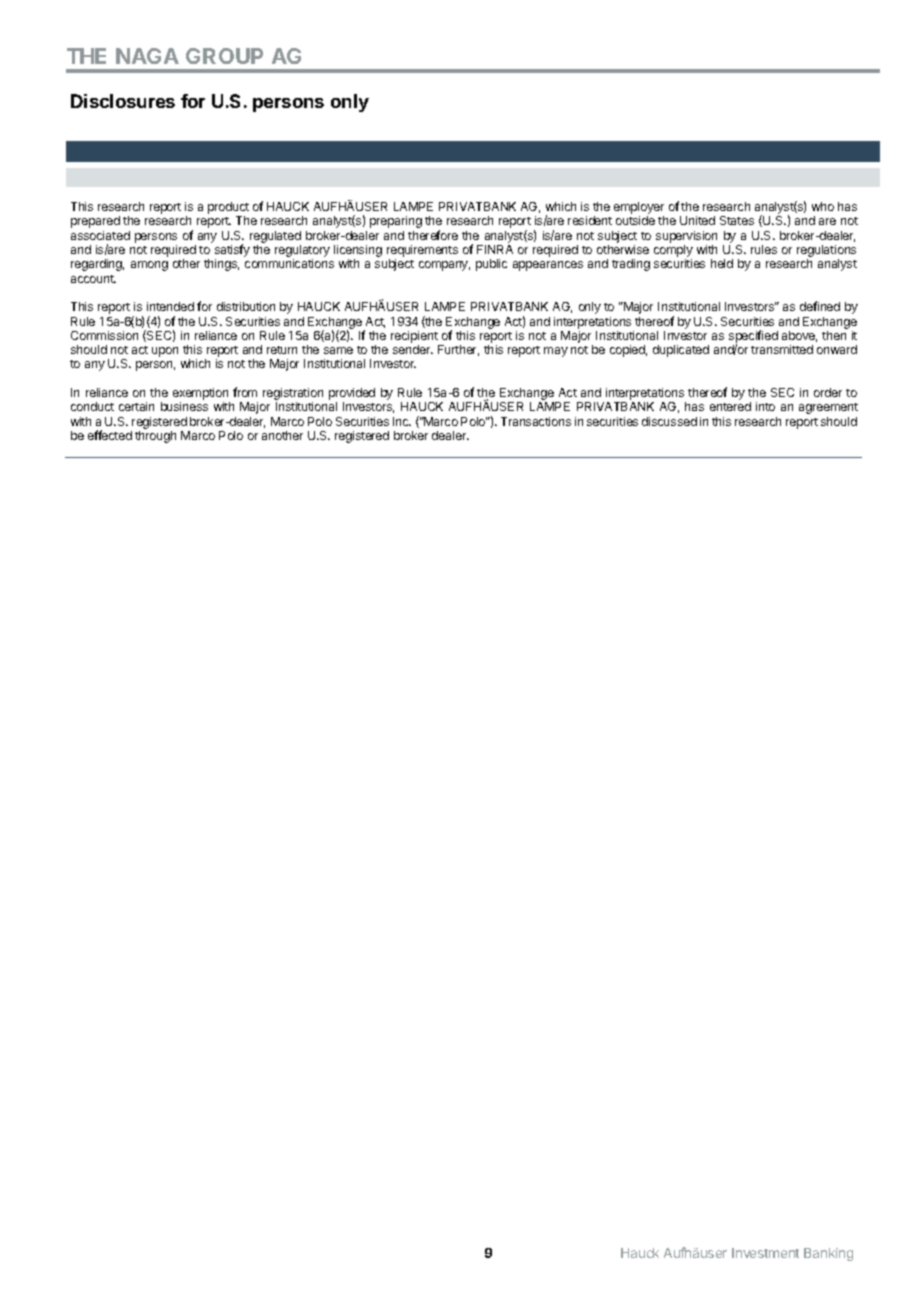 The image size is (924, 1308). I want to click on through, so click(155, 437).
